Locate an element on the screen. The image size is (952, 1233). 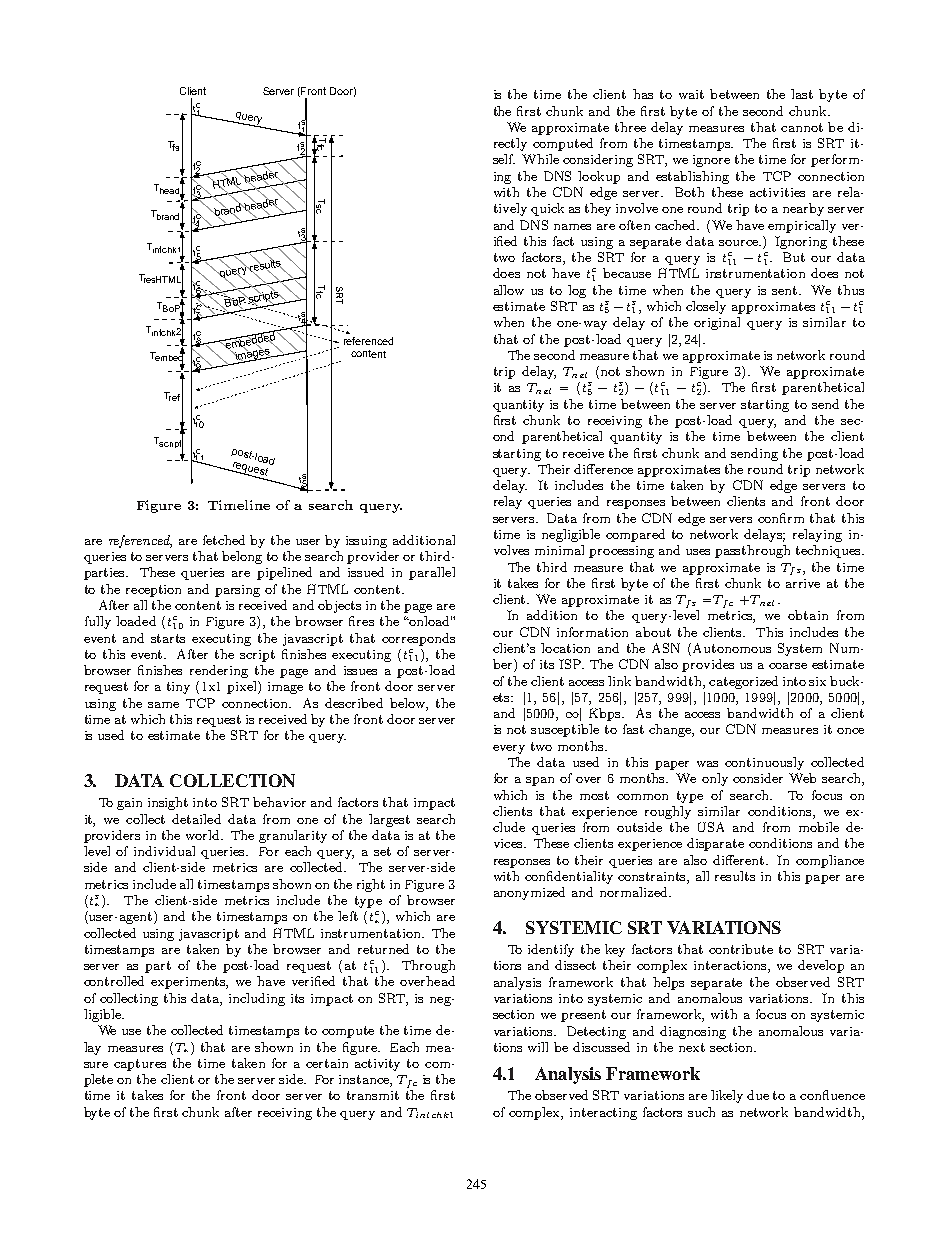
largest is located at coordinates (389, 820).
